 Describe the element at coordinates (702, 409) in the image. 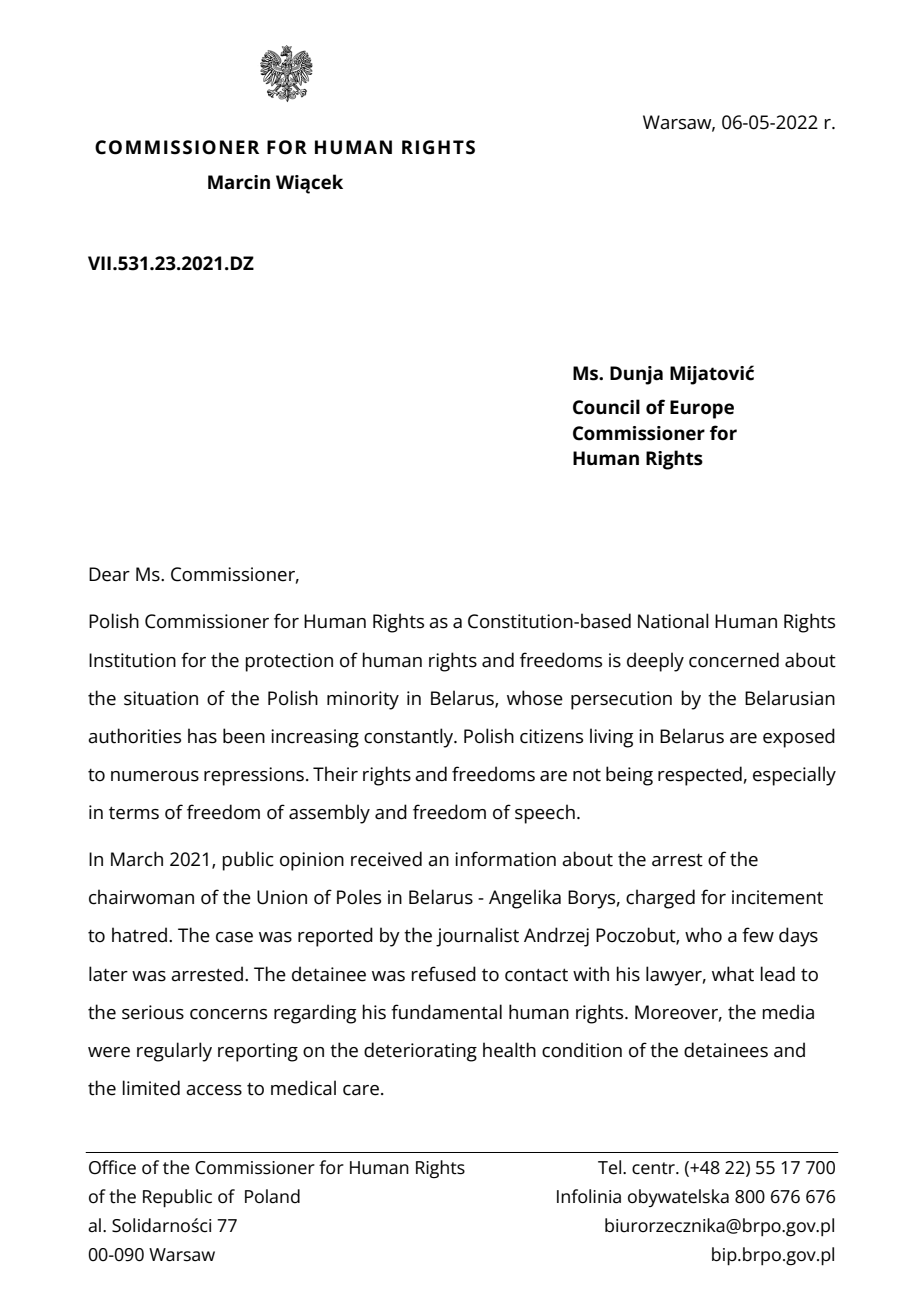

I see `Europe` at that location.
